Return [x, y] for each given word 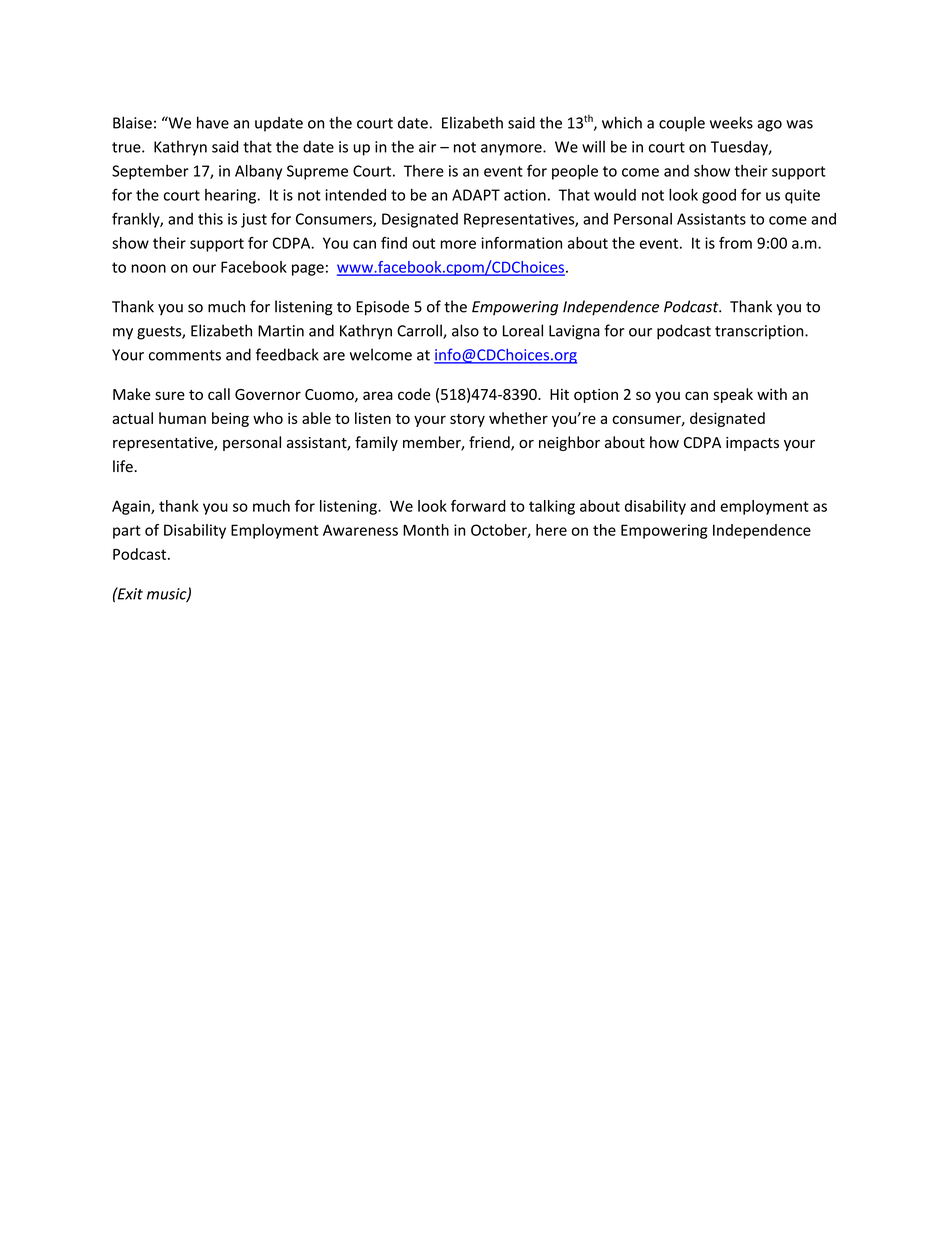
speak [733, 395]
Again [132, 507]
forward [478, 506]
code [414, 394]
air [427, 147]
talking [552, 507]
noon [148, 268]
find [394, 243]
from [735, 243]
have [213, 122]
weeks [731, 122]
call [219, 394]
